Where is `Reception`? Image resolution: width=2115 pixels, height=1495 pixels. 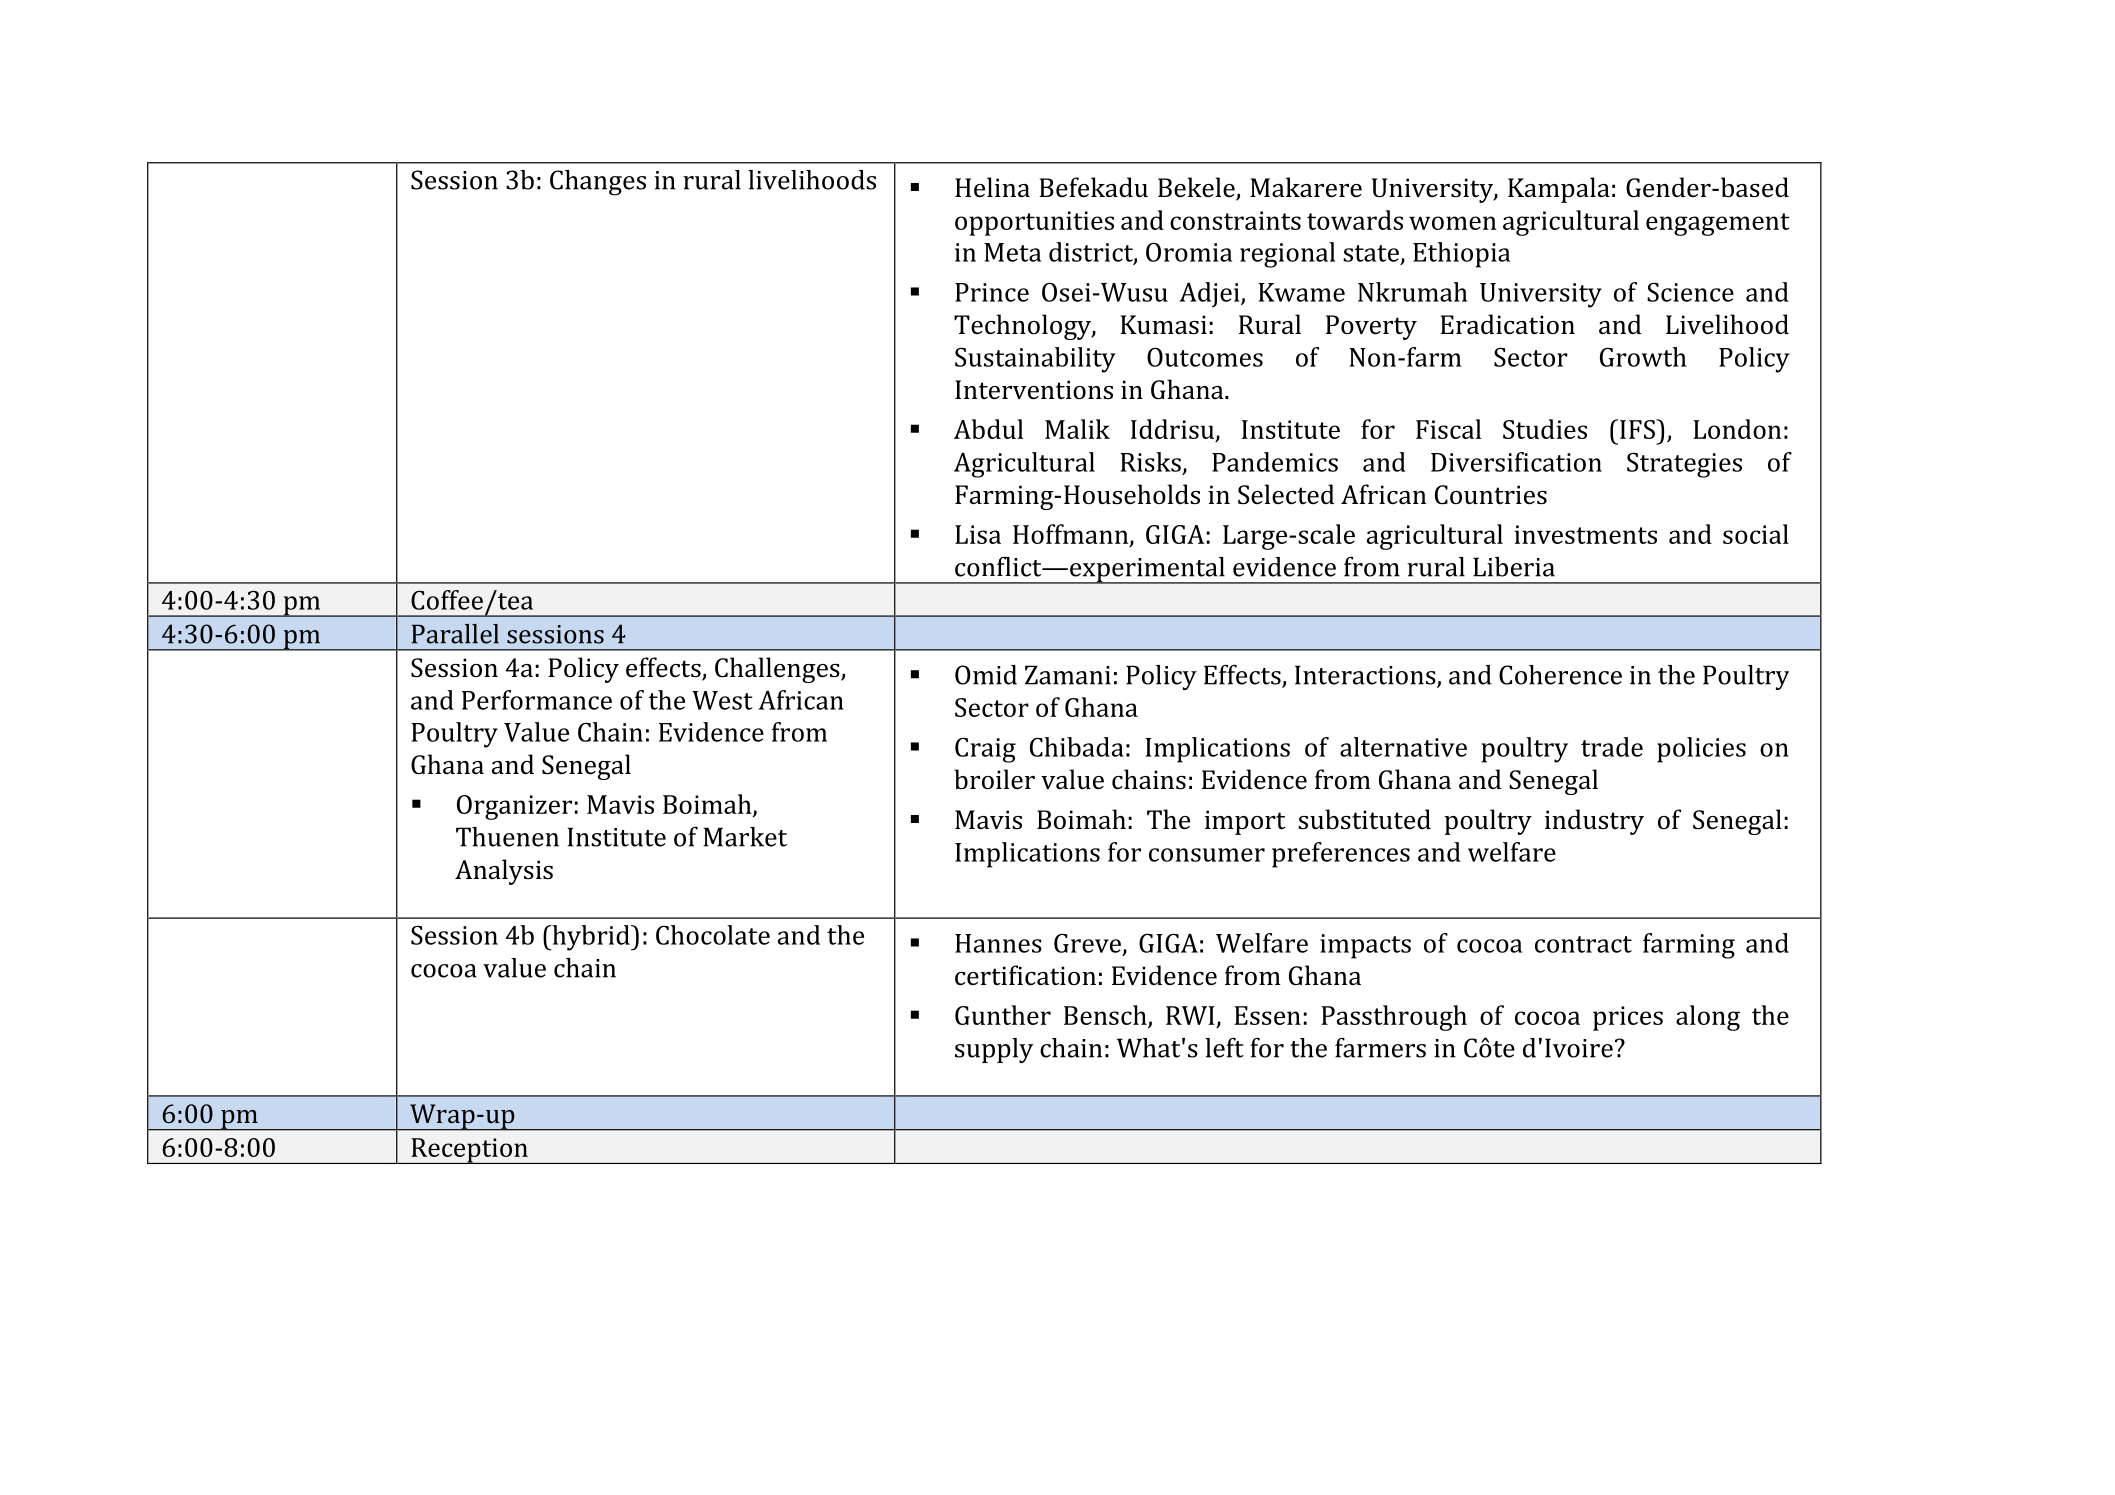
Reception is located at coordinates (469, 1151).
